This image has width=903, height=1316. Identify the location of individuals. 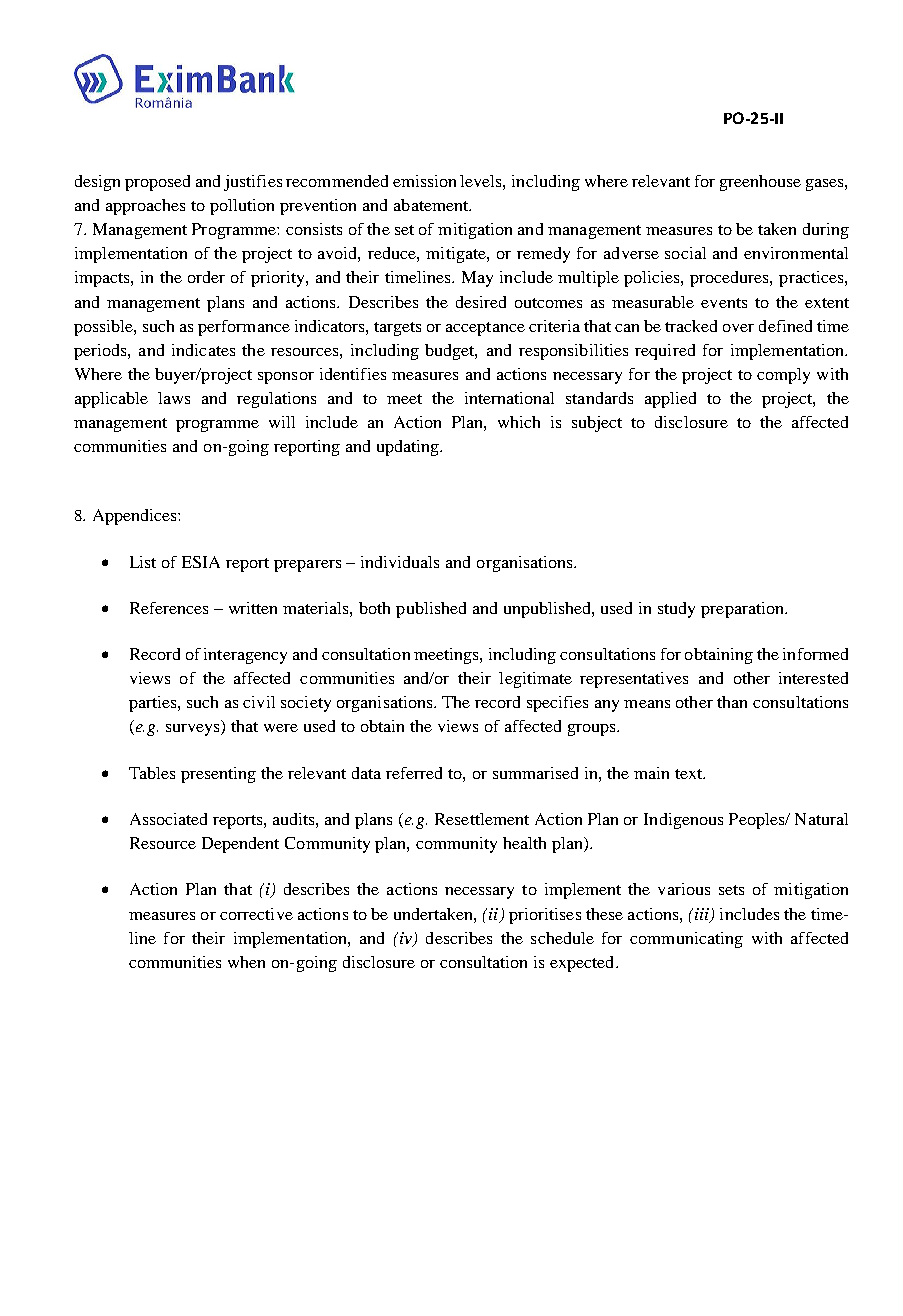
(400, 562).
